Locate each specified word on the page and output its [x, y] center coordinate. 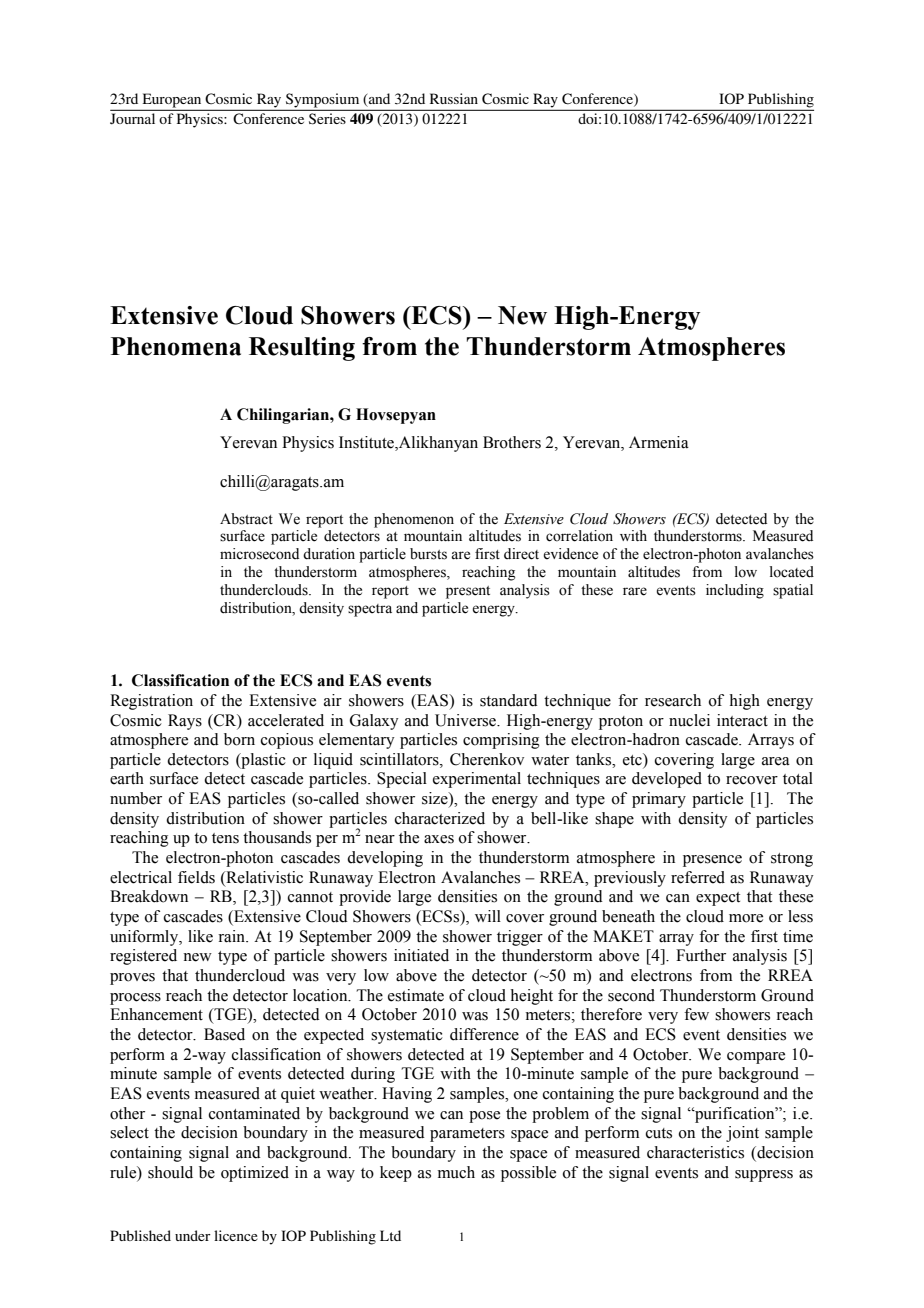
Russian [454, 98]
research [673, 700]
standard [509, 700]
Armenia [659, 442]
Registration [151, 702]
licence [236, 1235]
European [172, 101]
